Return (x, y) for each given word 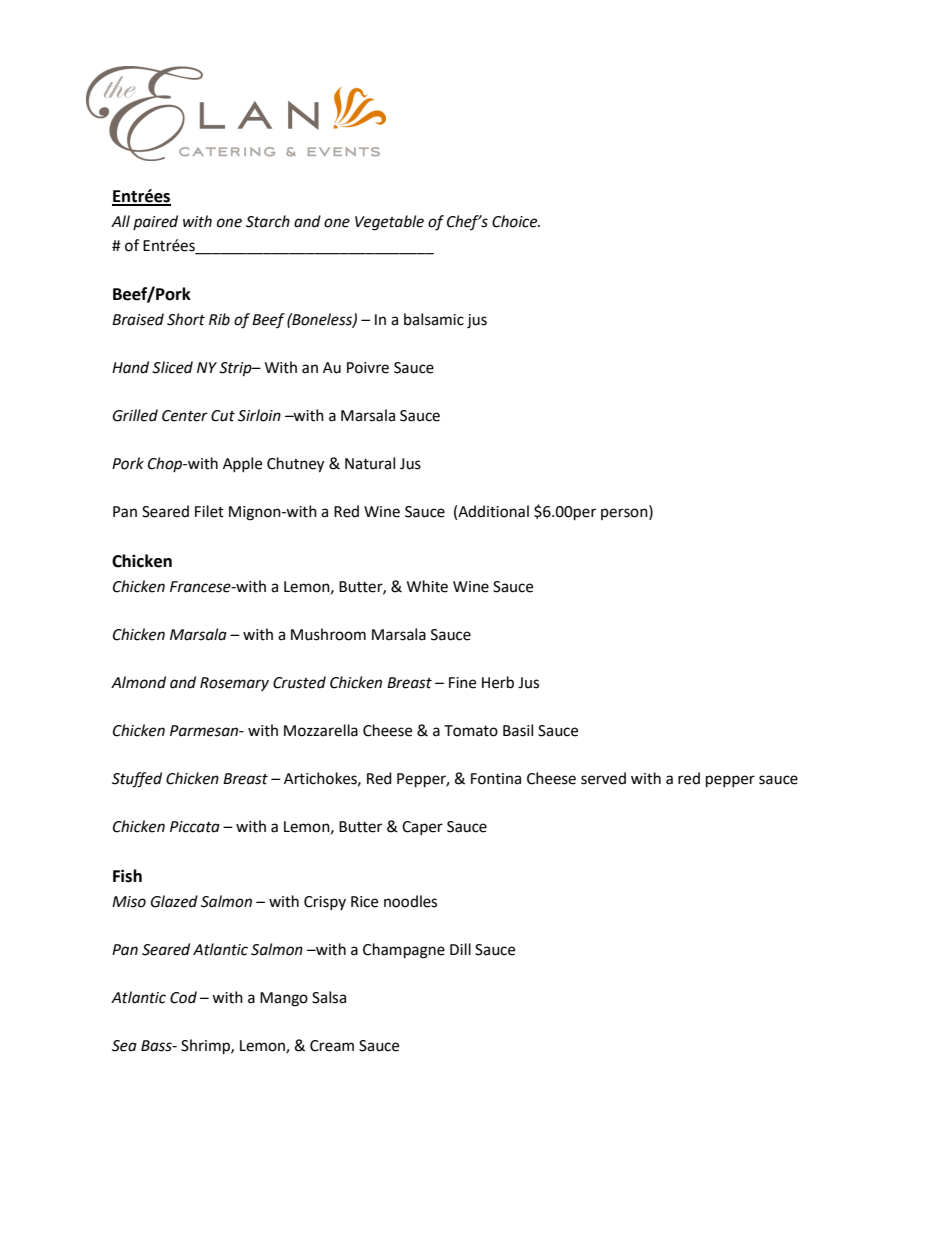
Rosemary (234, 684)
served (603, 778)
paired (155, 222)
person (625, 514)
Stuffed (137, 780)
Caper (422, 828)
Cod (183, 997)
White (427, 586)
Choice (516, 221)
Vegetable (389, 223)
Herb (498, 682)
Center (185, 416)
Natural (370, 463)
